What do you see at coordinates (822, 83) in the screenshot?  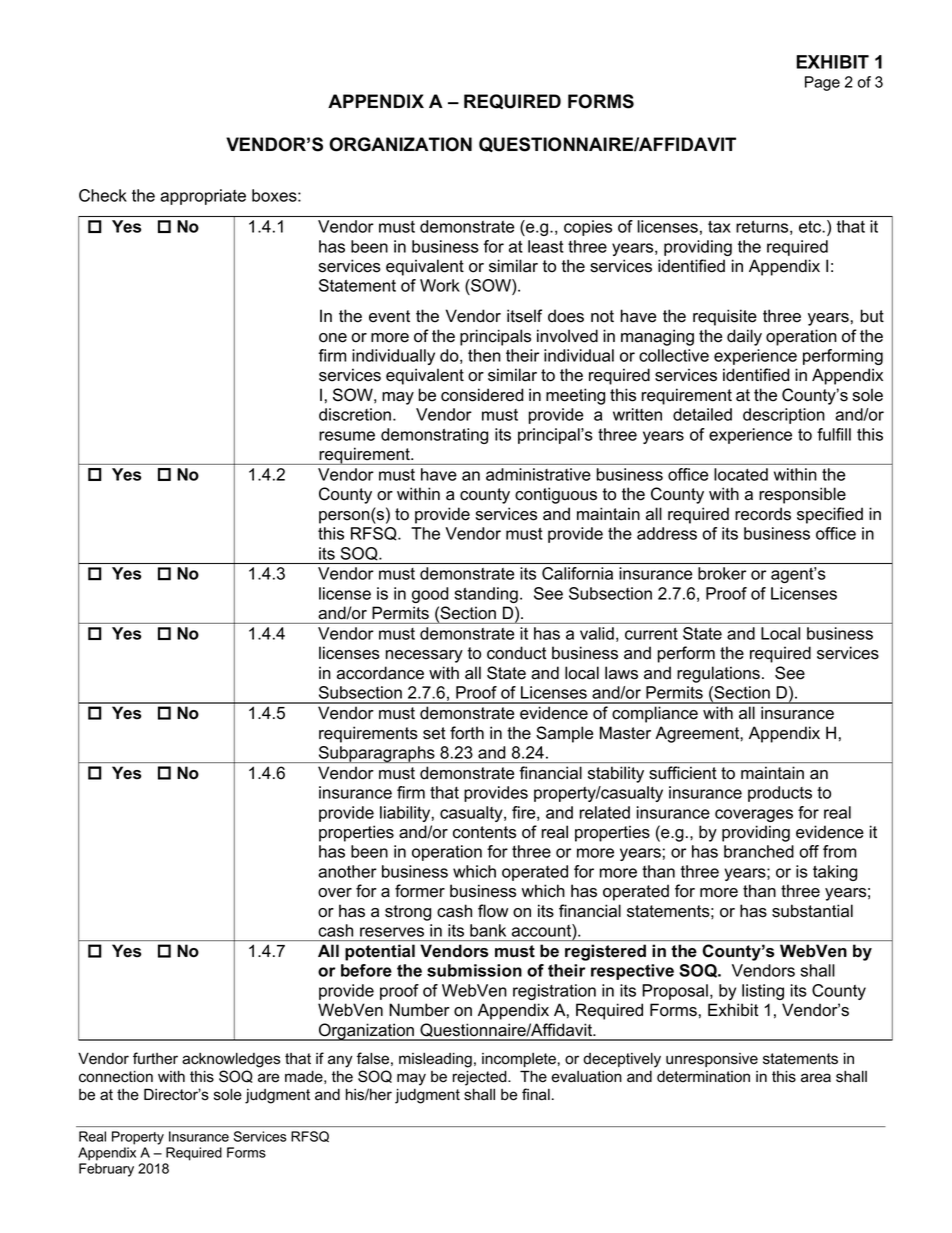 I see `Page` at bounding box center [822, 83].
